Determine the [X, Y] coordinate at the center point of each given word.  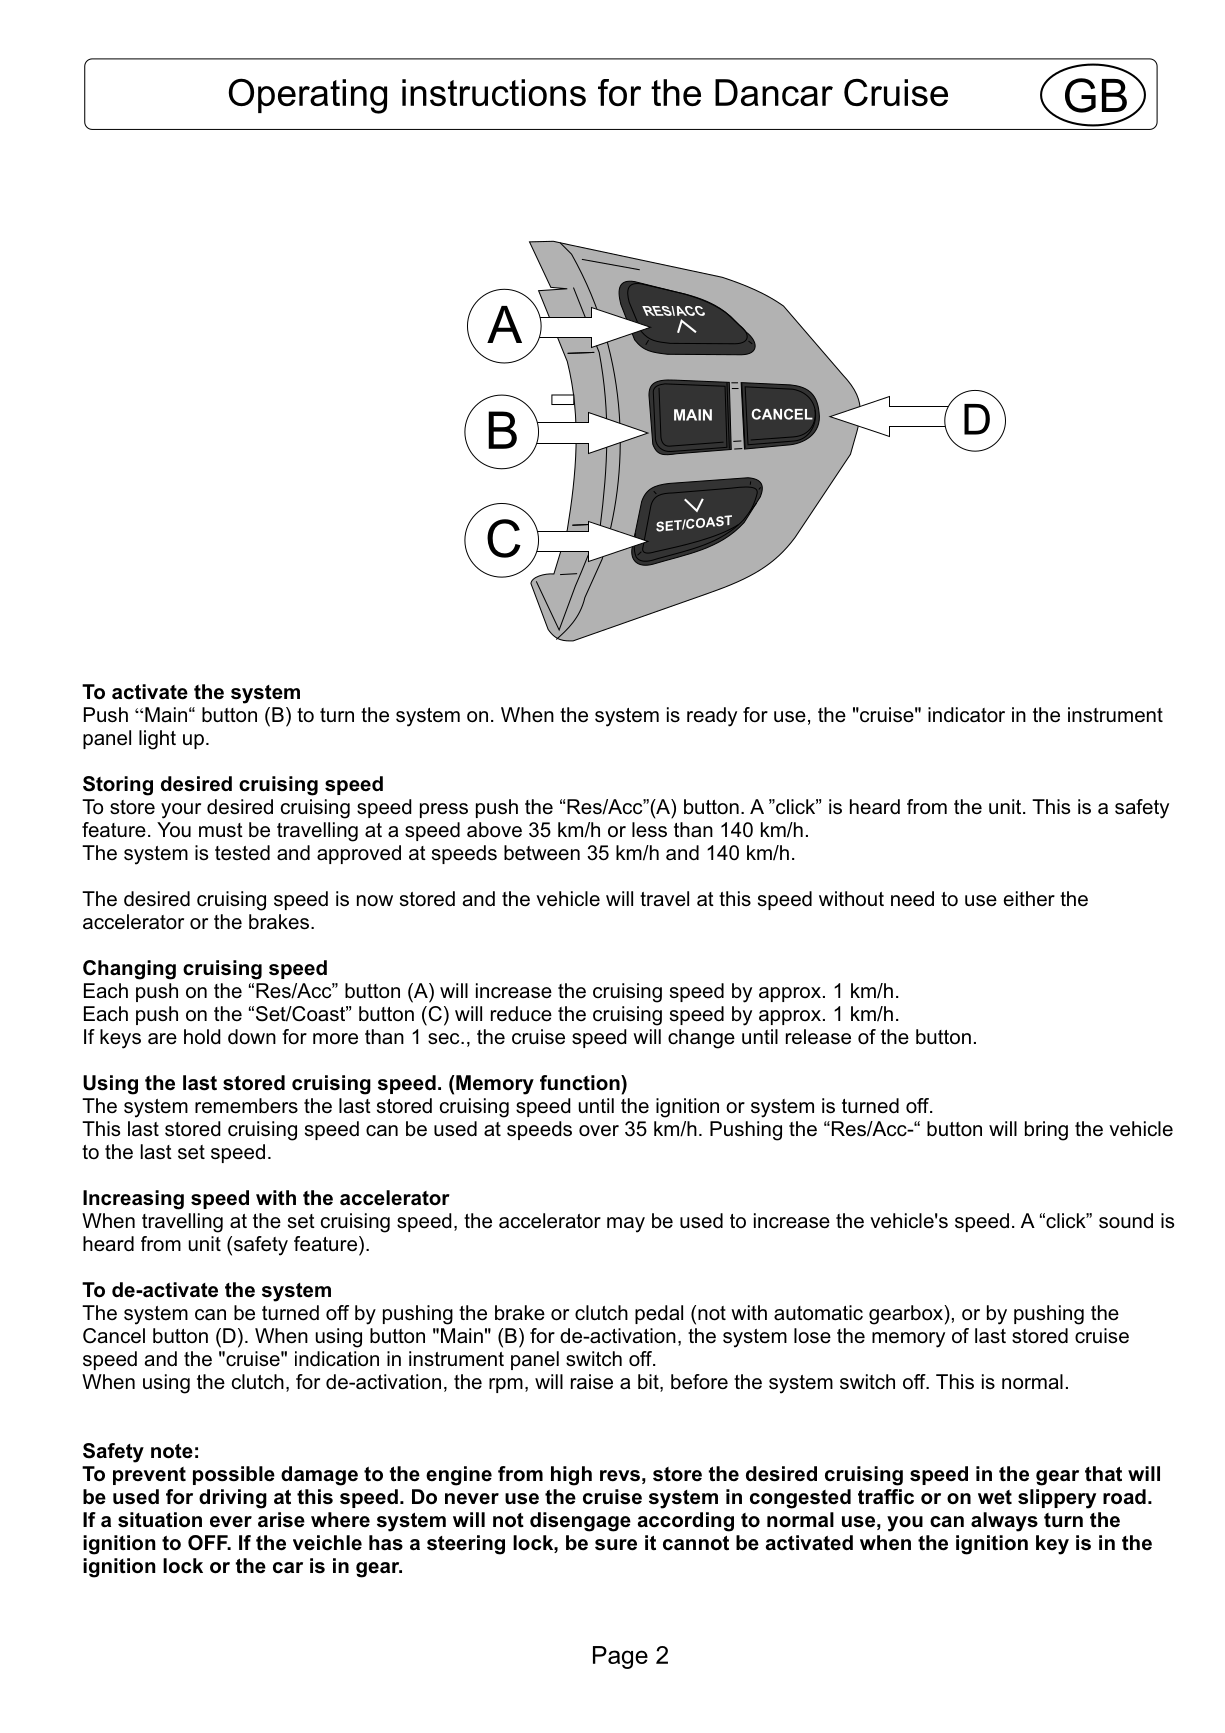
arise [281, 1520]
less [649, 830]
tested [242, 853]
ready [712, 717]
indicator [966, 715]
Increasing [133, 1200]
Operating [307, 96]
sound [1126, 1221]
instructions [494, 92]
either [1029, 899]
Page [620, 1657]
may [626, 1225]
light [157, 740]
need [912, 899]
